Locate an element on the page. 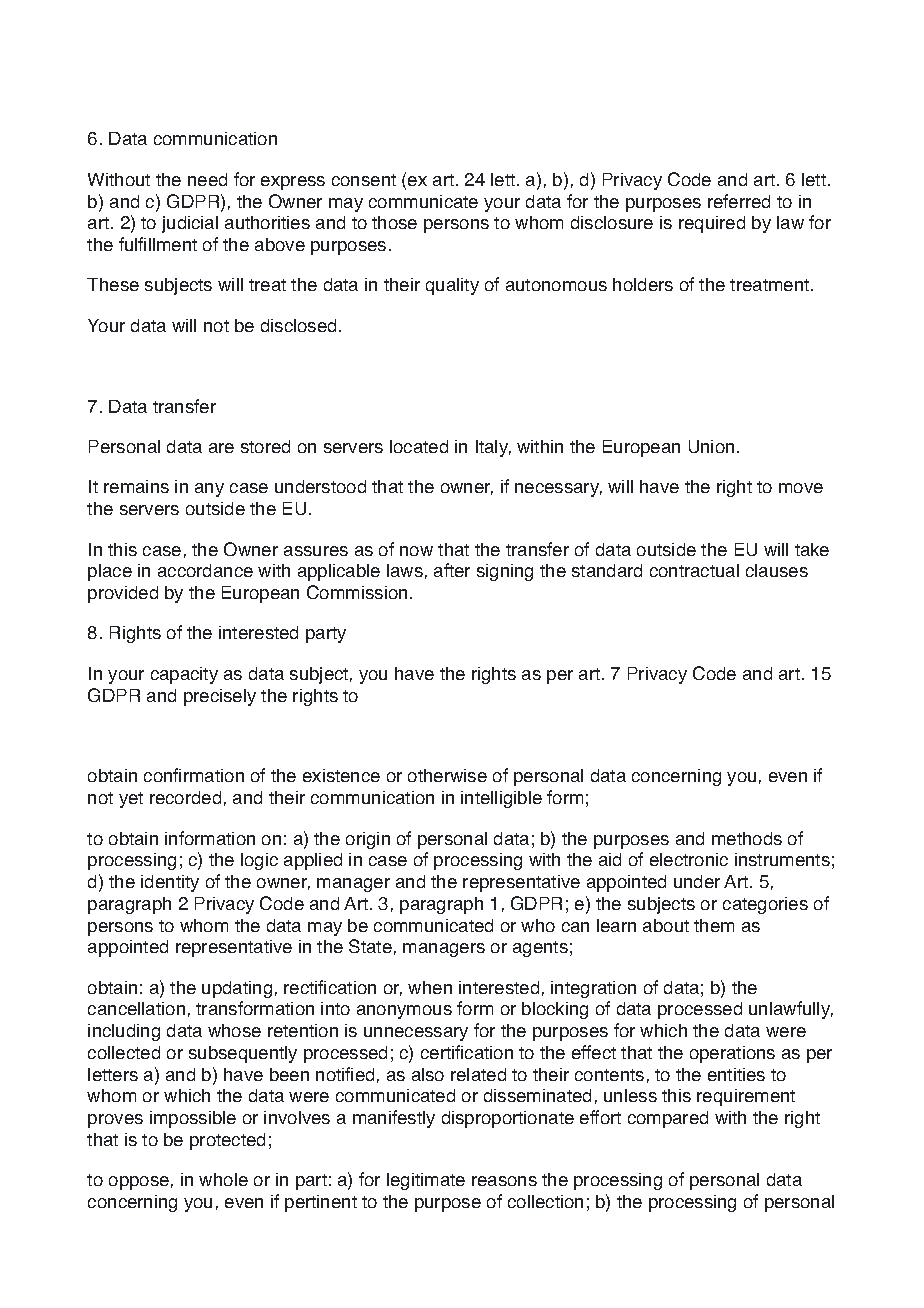  judicial is located at coordinates (190, 224).
